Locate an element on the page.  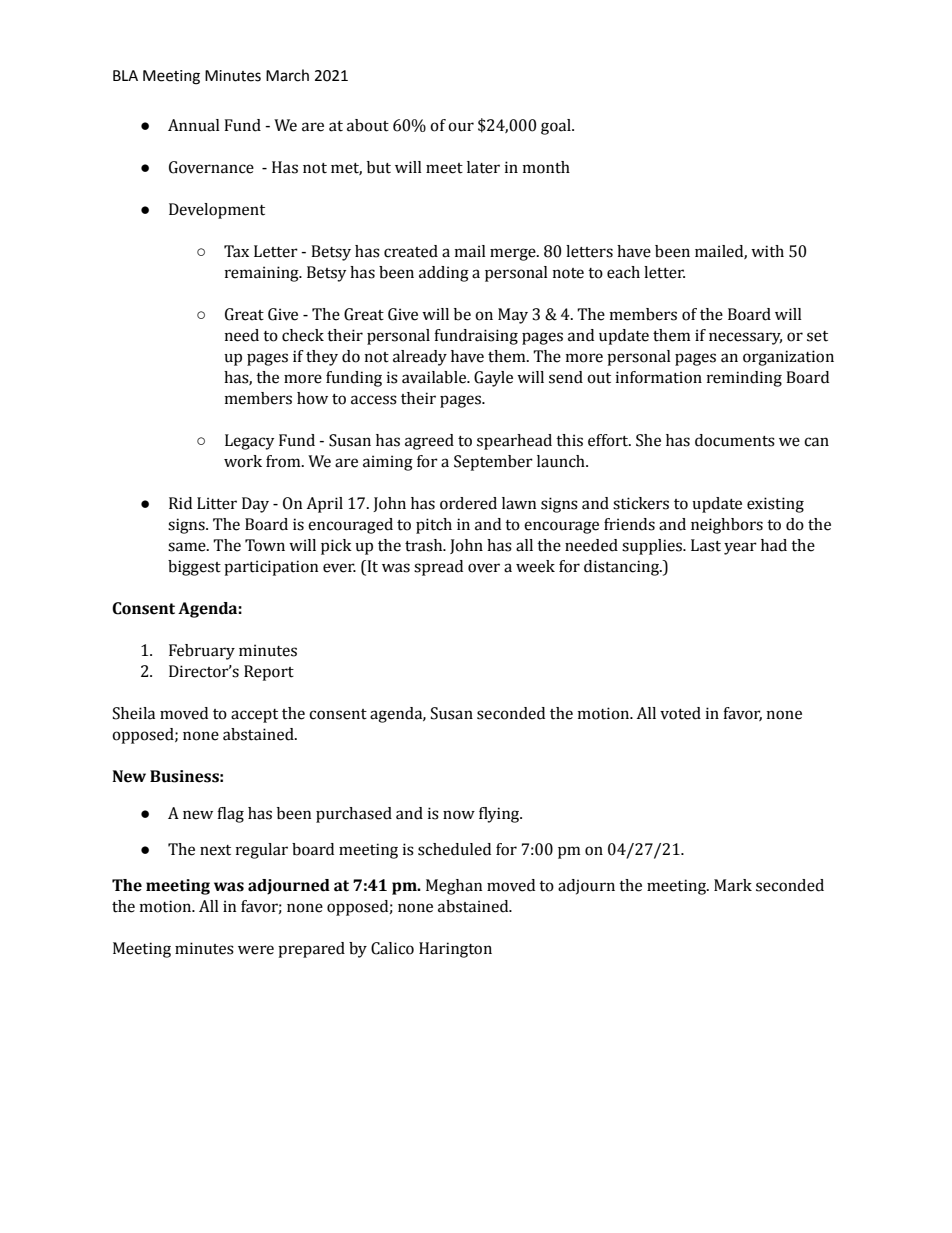
Harington is located at coordinates (455, 950).
